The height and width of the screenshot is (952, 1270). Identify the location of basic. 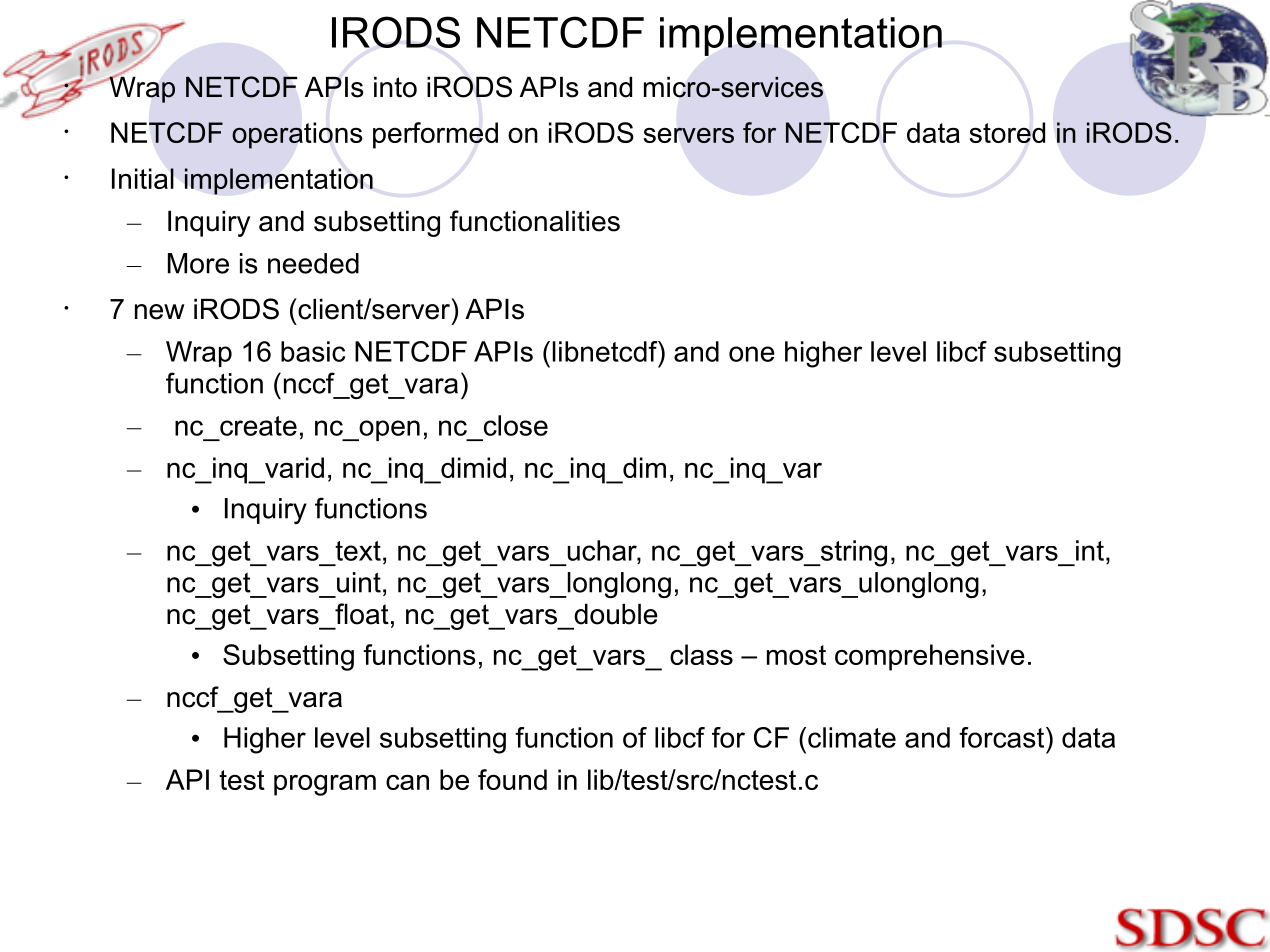
(313, 351).
